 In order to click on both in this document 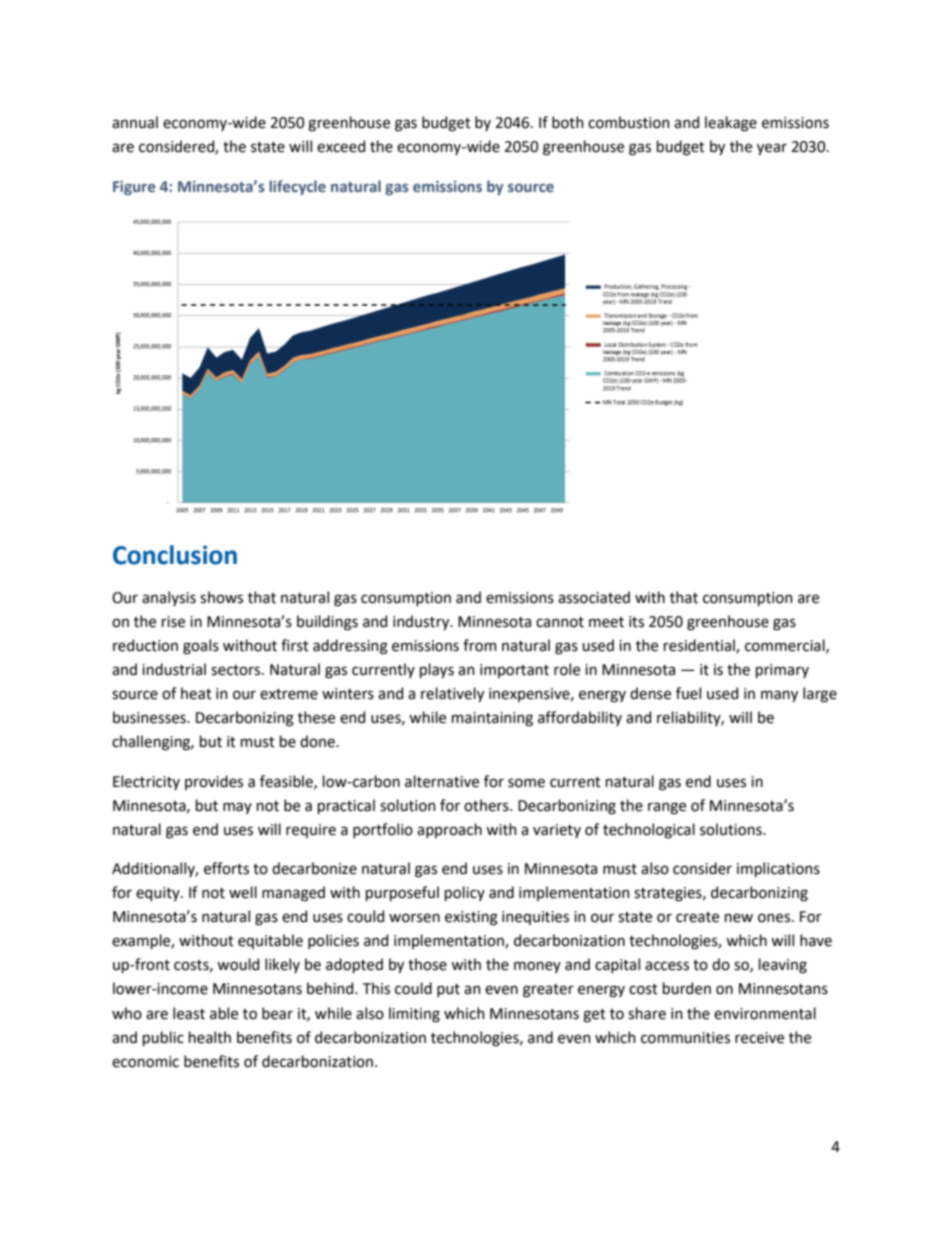, I will do `click(568, 122)`.
